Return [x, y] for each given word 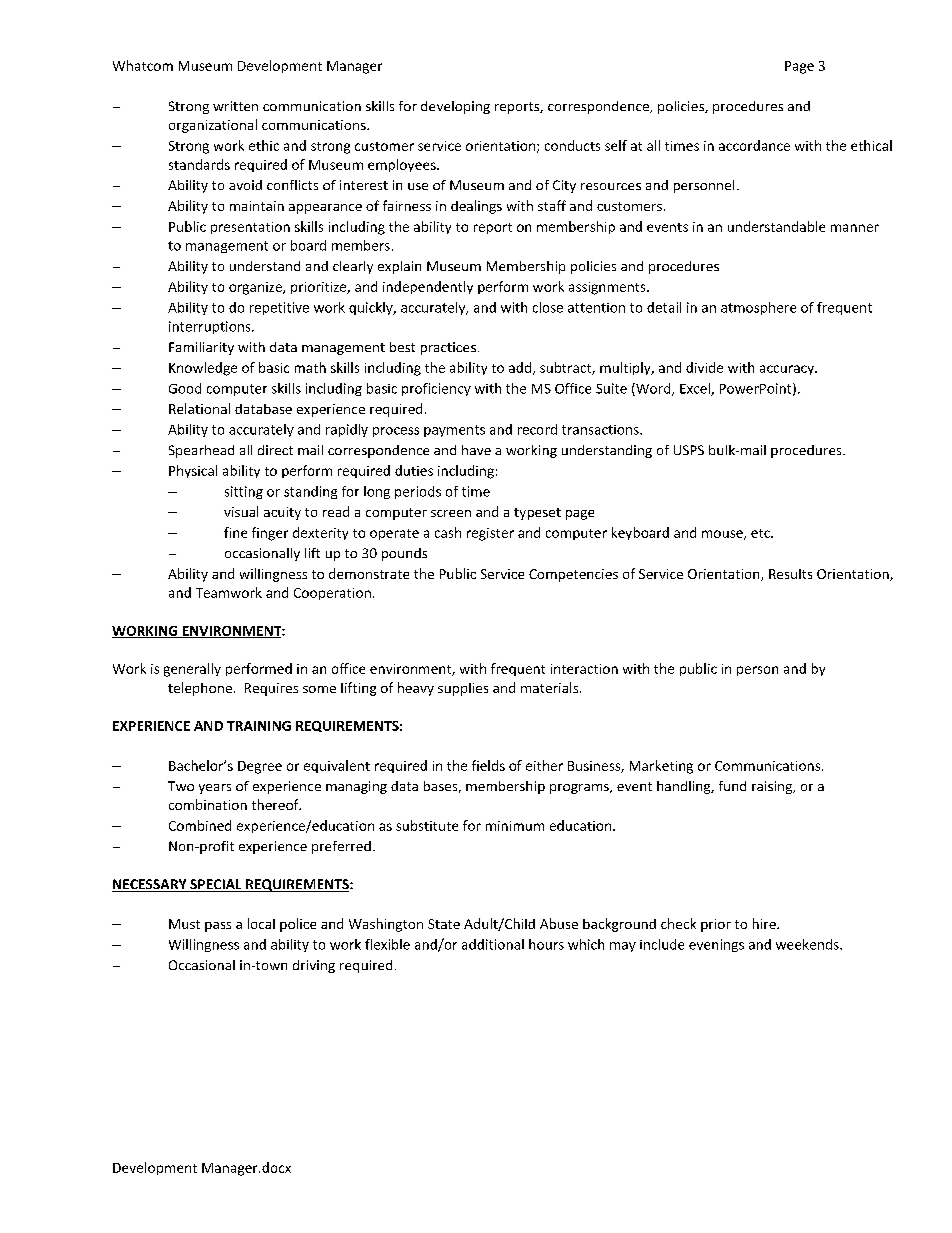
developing [455, 107]
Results [790, 574]
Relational [199, 408]
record [537, 429]
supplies [463, 689]
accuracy [788, 370]
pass [218, 927]
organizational [213, 126]
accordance [754, 145]
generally [192, 670]
